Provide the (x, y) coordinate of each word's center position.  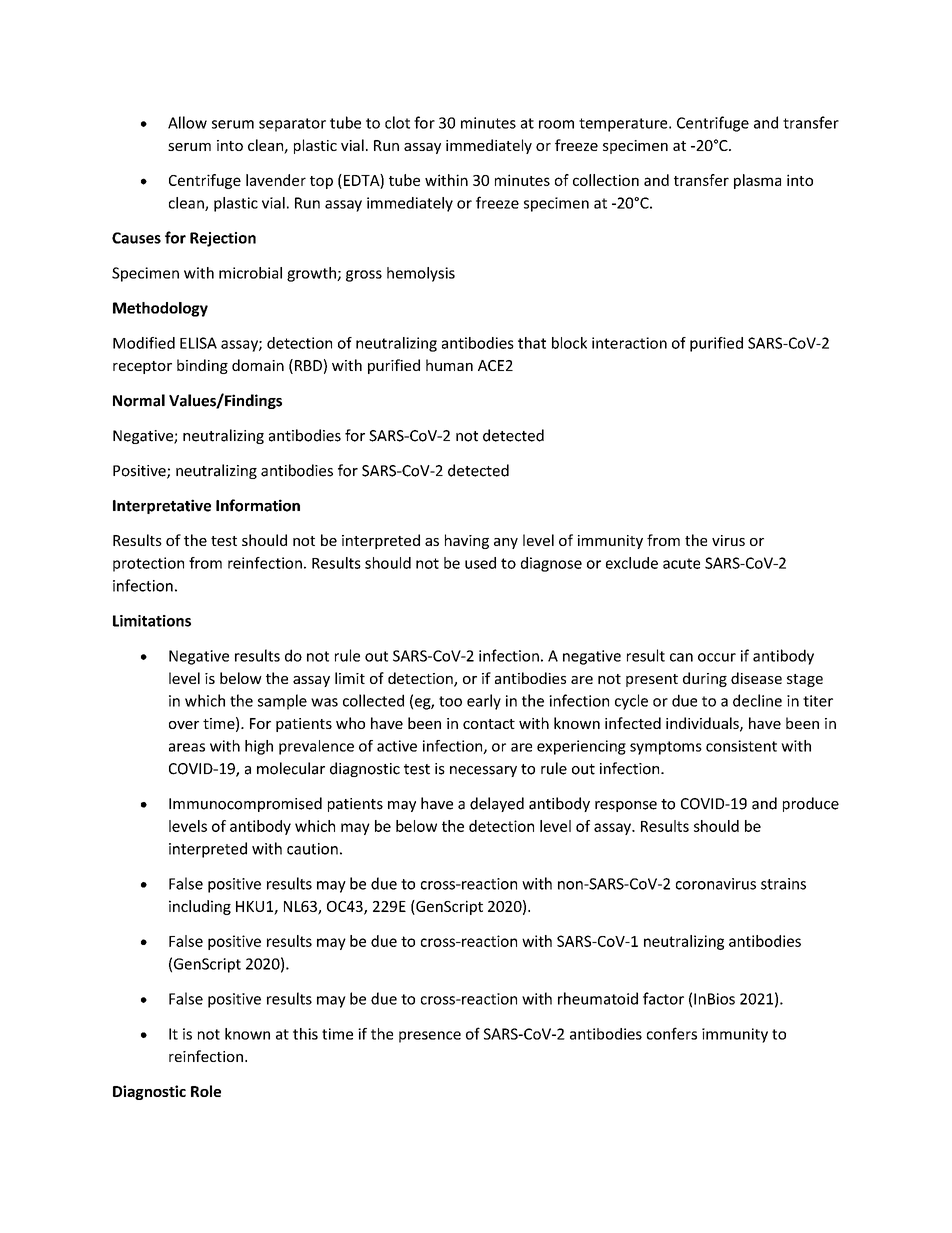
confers (672, 1033)
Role (206, 1091)
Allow (187, 122)
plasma (757, 181)
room (556, 124)
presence (430, 1037)
